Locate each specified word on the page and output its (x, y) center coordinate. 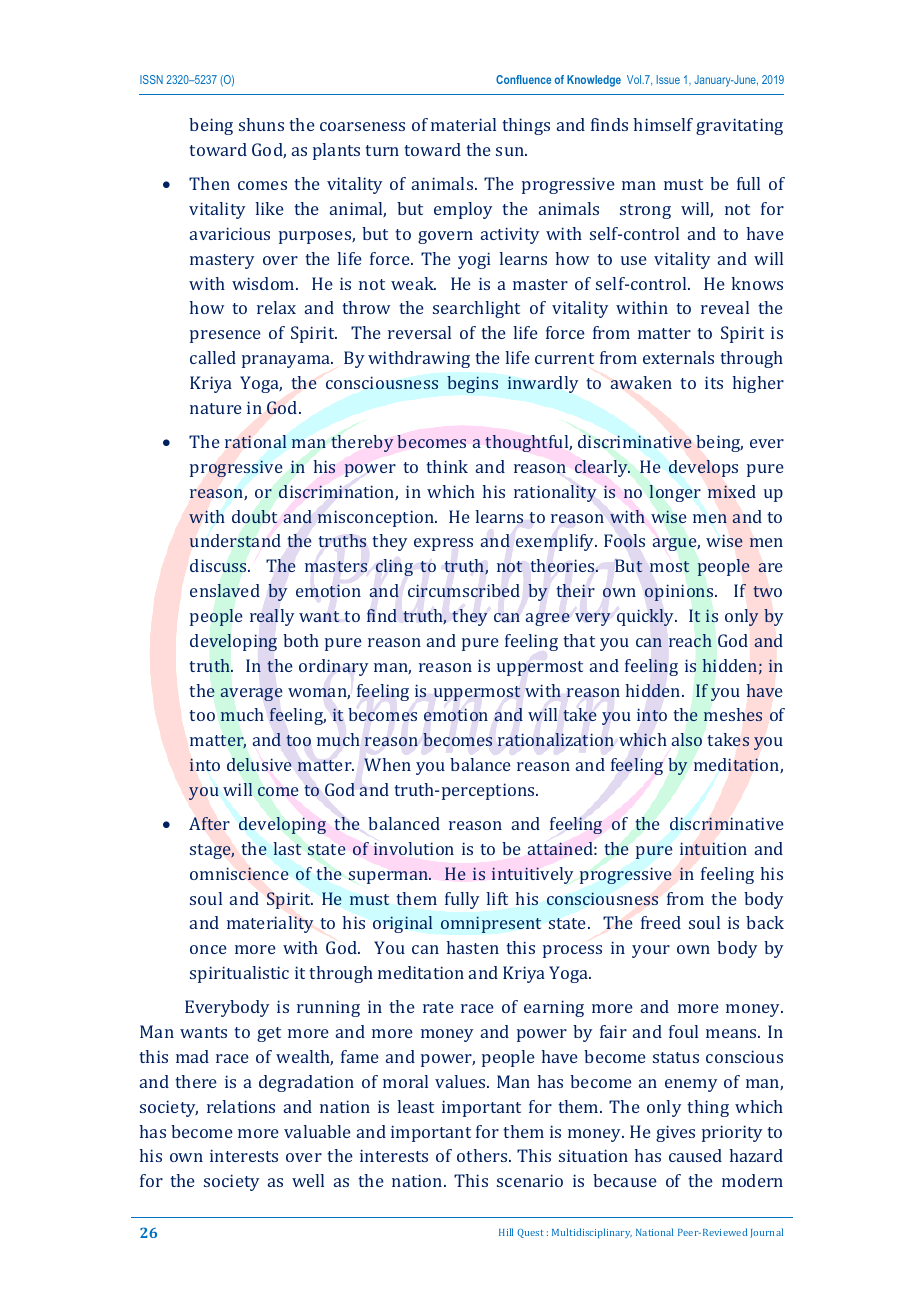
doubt (254, 516)
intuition (713, 848)
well (308, 1180)
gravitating (739, 126)
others (483, 1155)
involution (414, 848)
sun (511, 151)
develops (703, 468)
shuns (261, 124)
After (209, 823)
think (447, 466)
